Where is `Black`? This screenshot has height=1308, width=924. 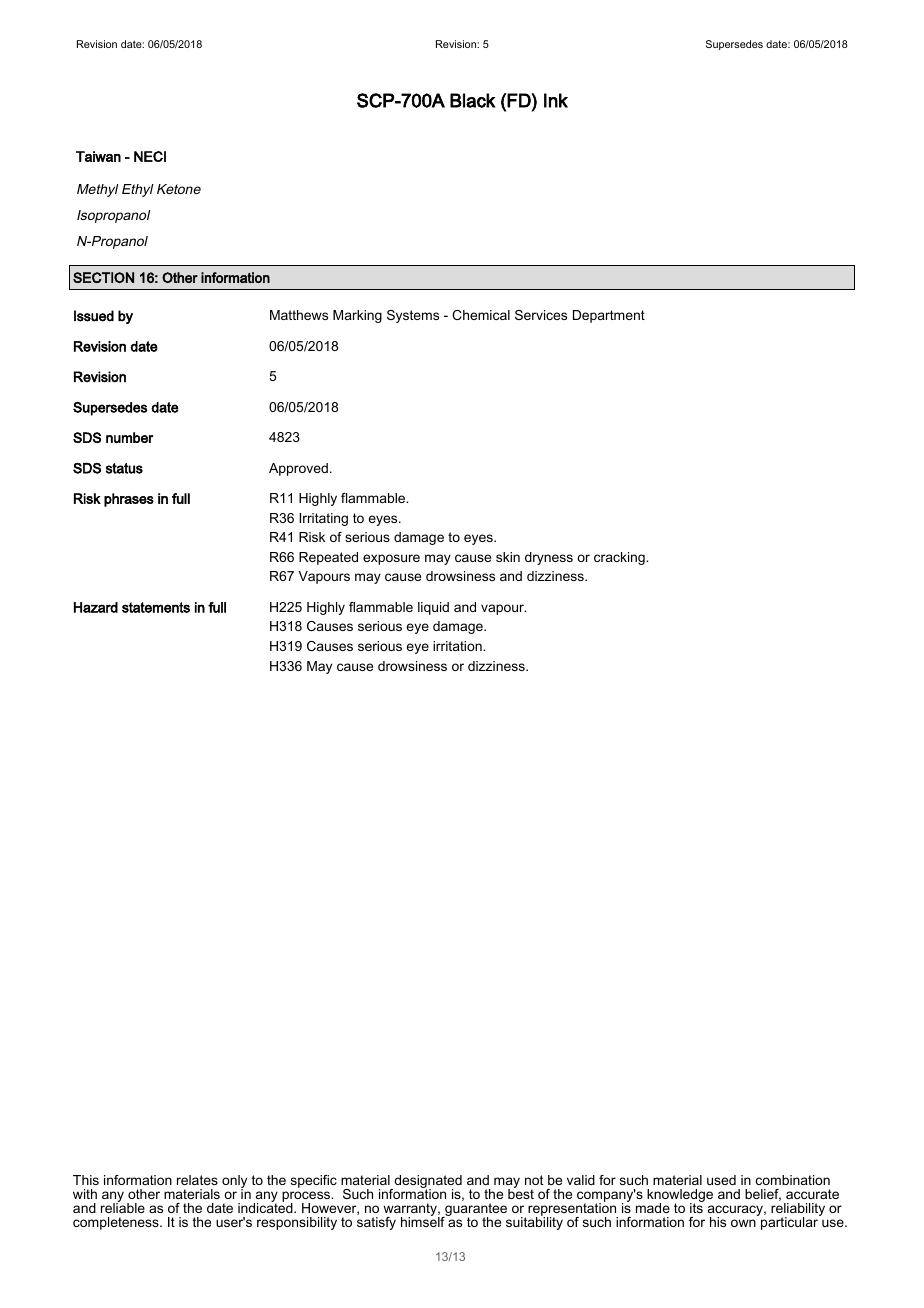
Black is located at coordinates (472, 100).
